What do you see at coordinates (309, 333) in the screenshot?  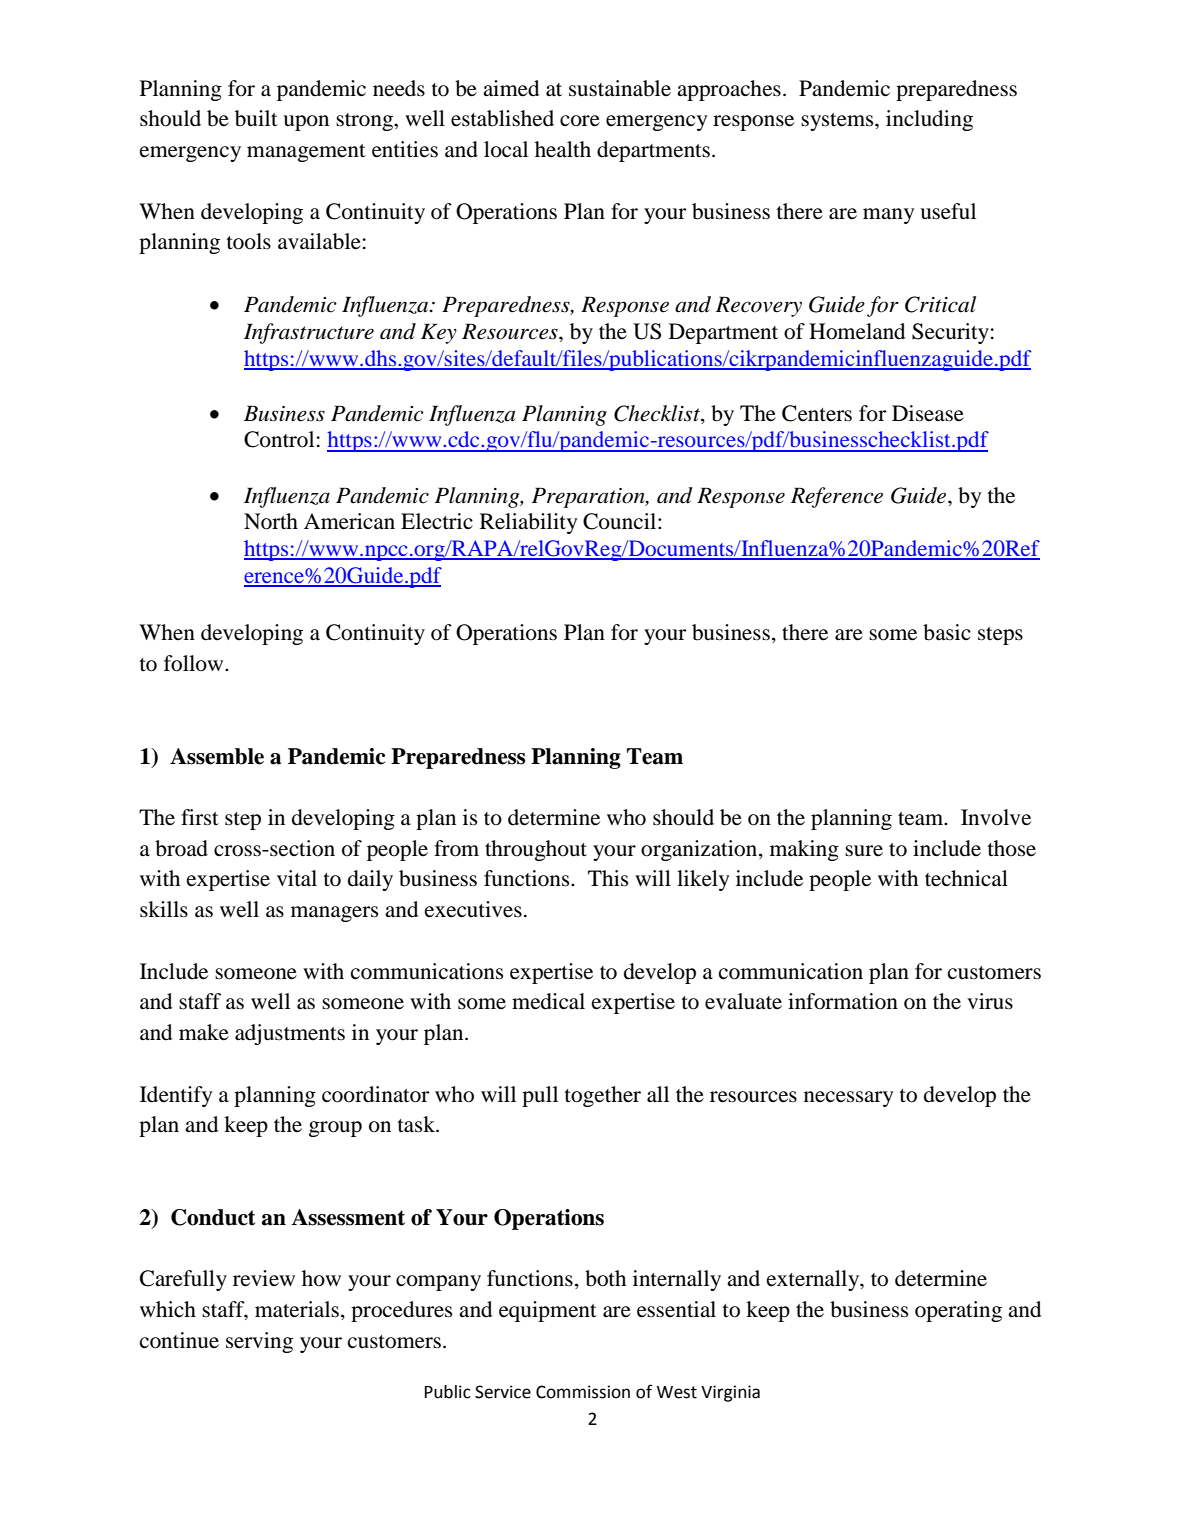 I see `Infrastructure` at bounding box center [309, 333].
